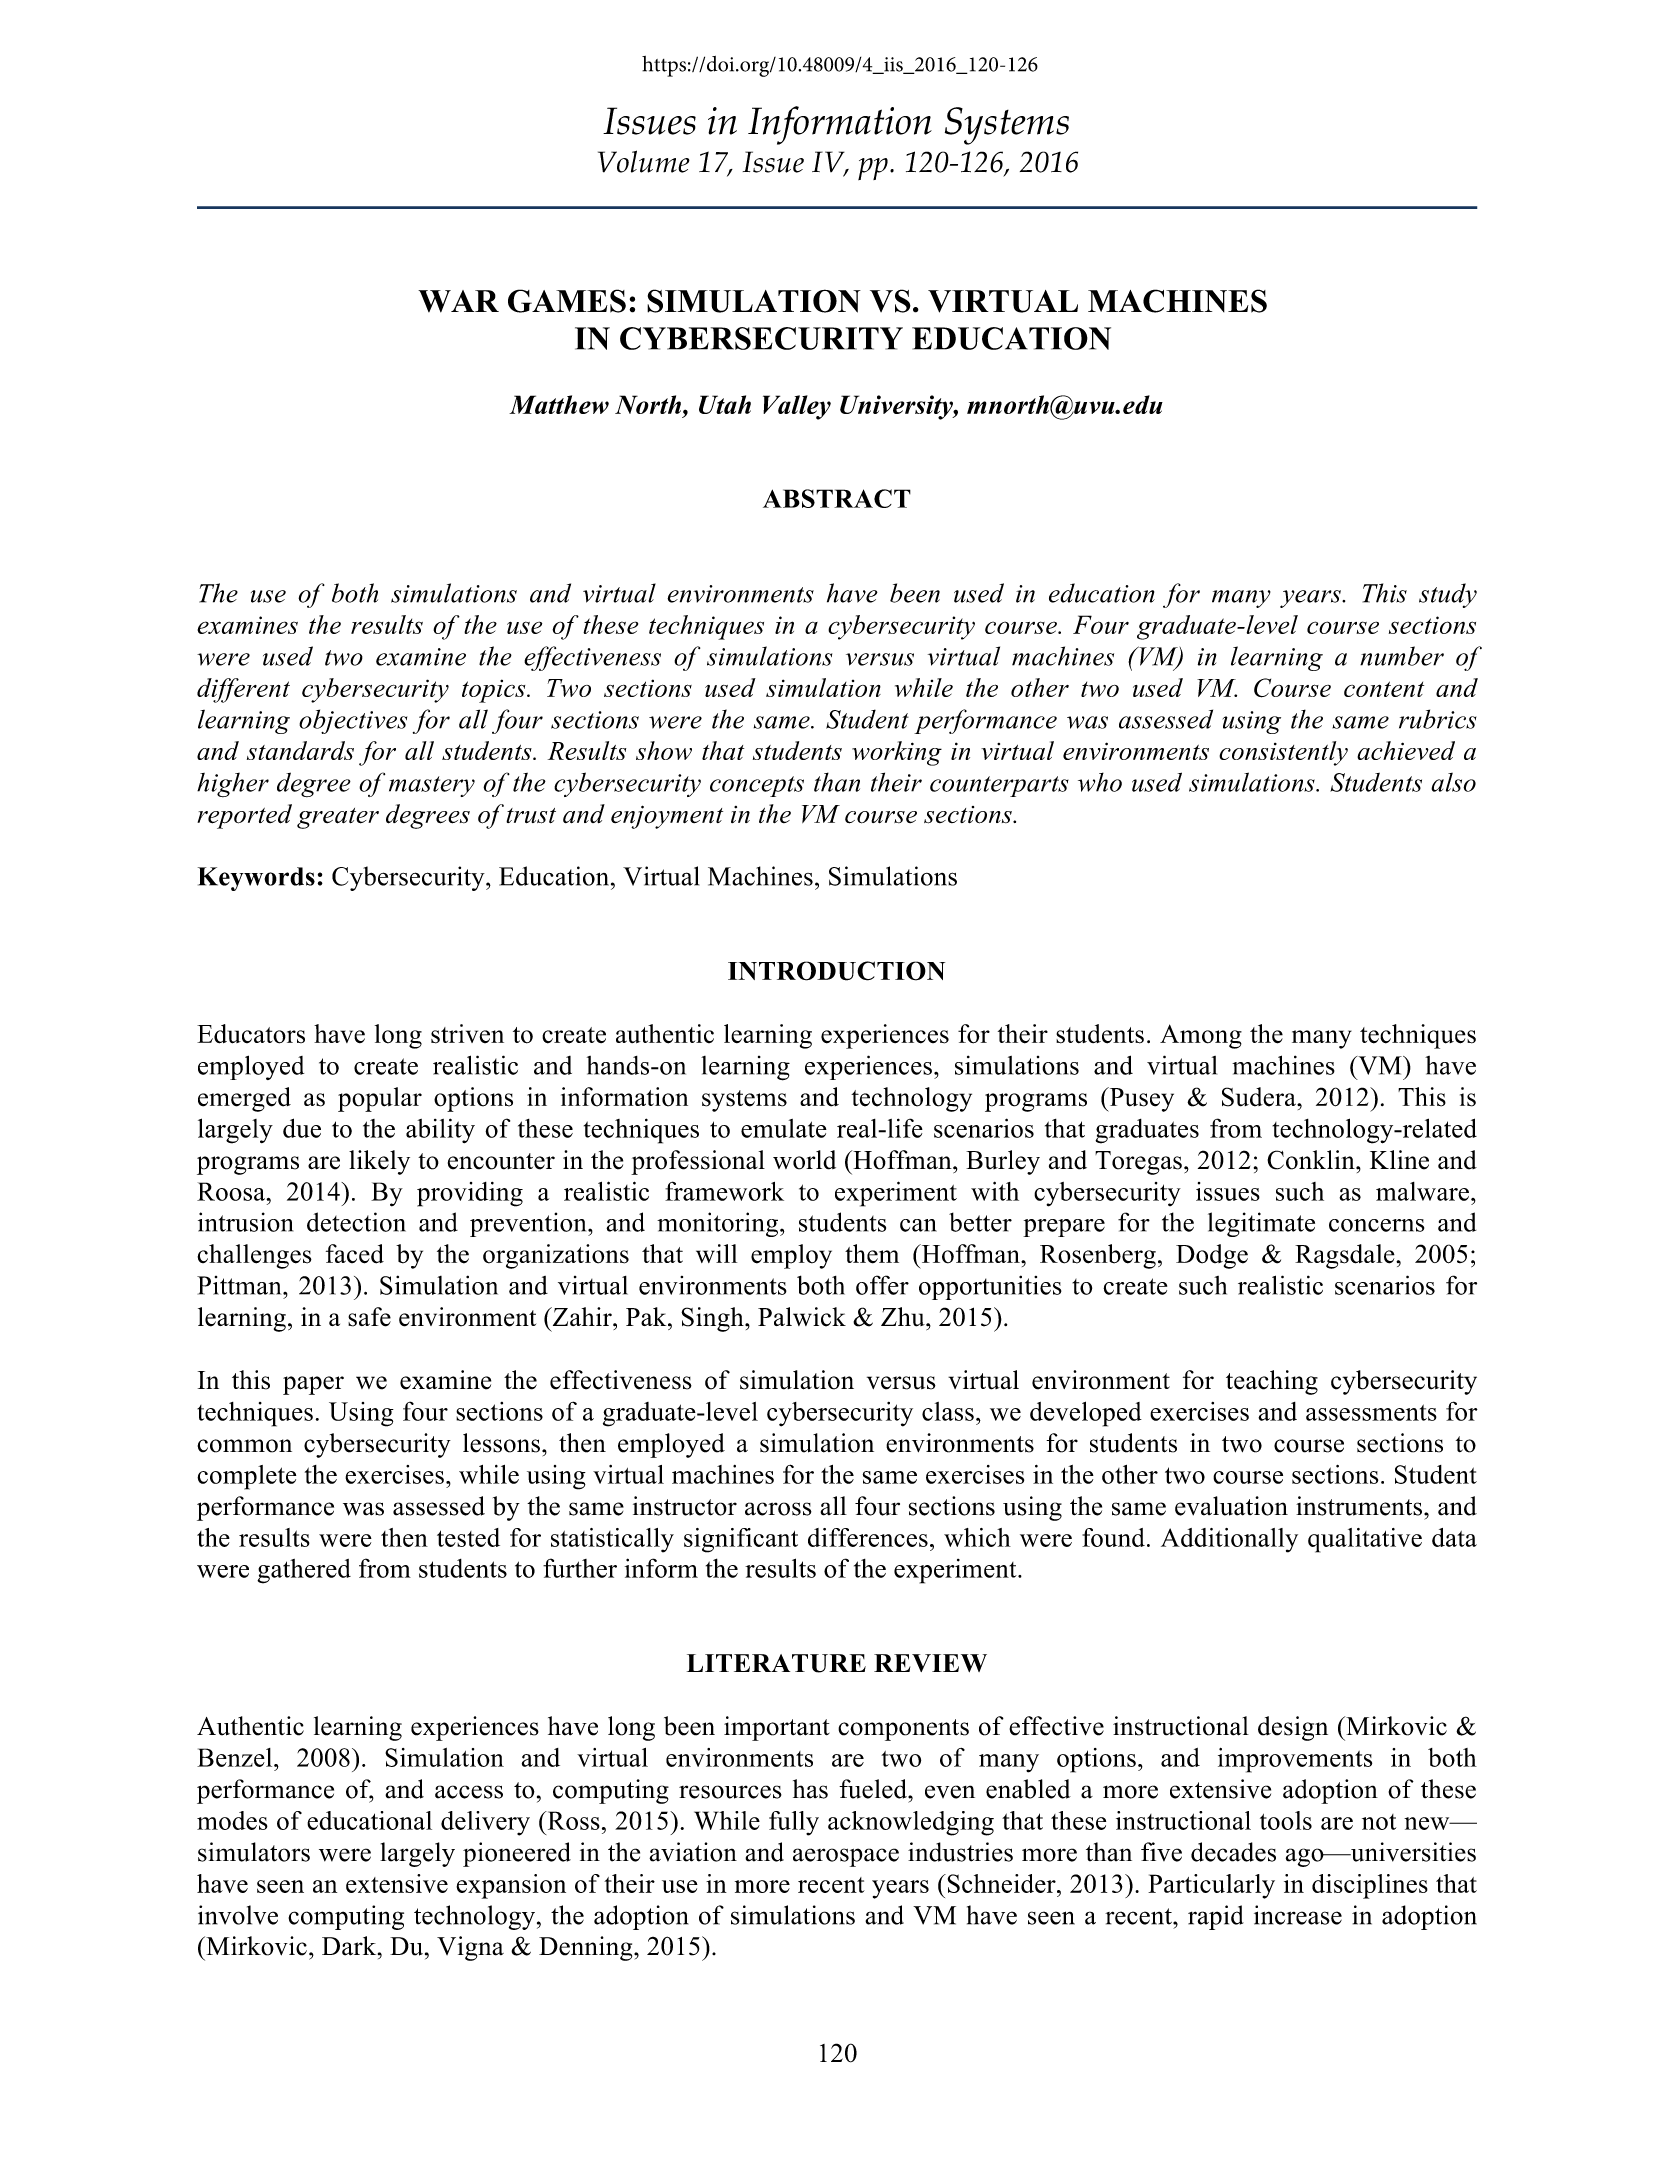 This image has width=1674, height=2167. I want to click on INTRODUCTION, so click(836, 971).
